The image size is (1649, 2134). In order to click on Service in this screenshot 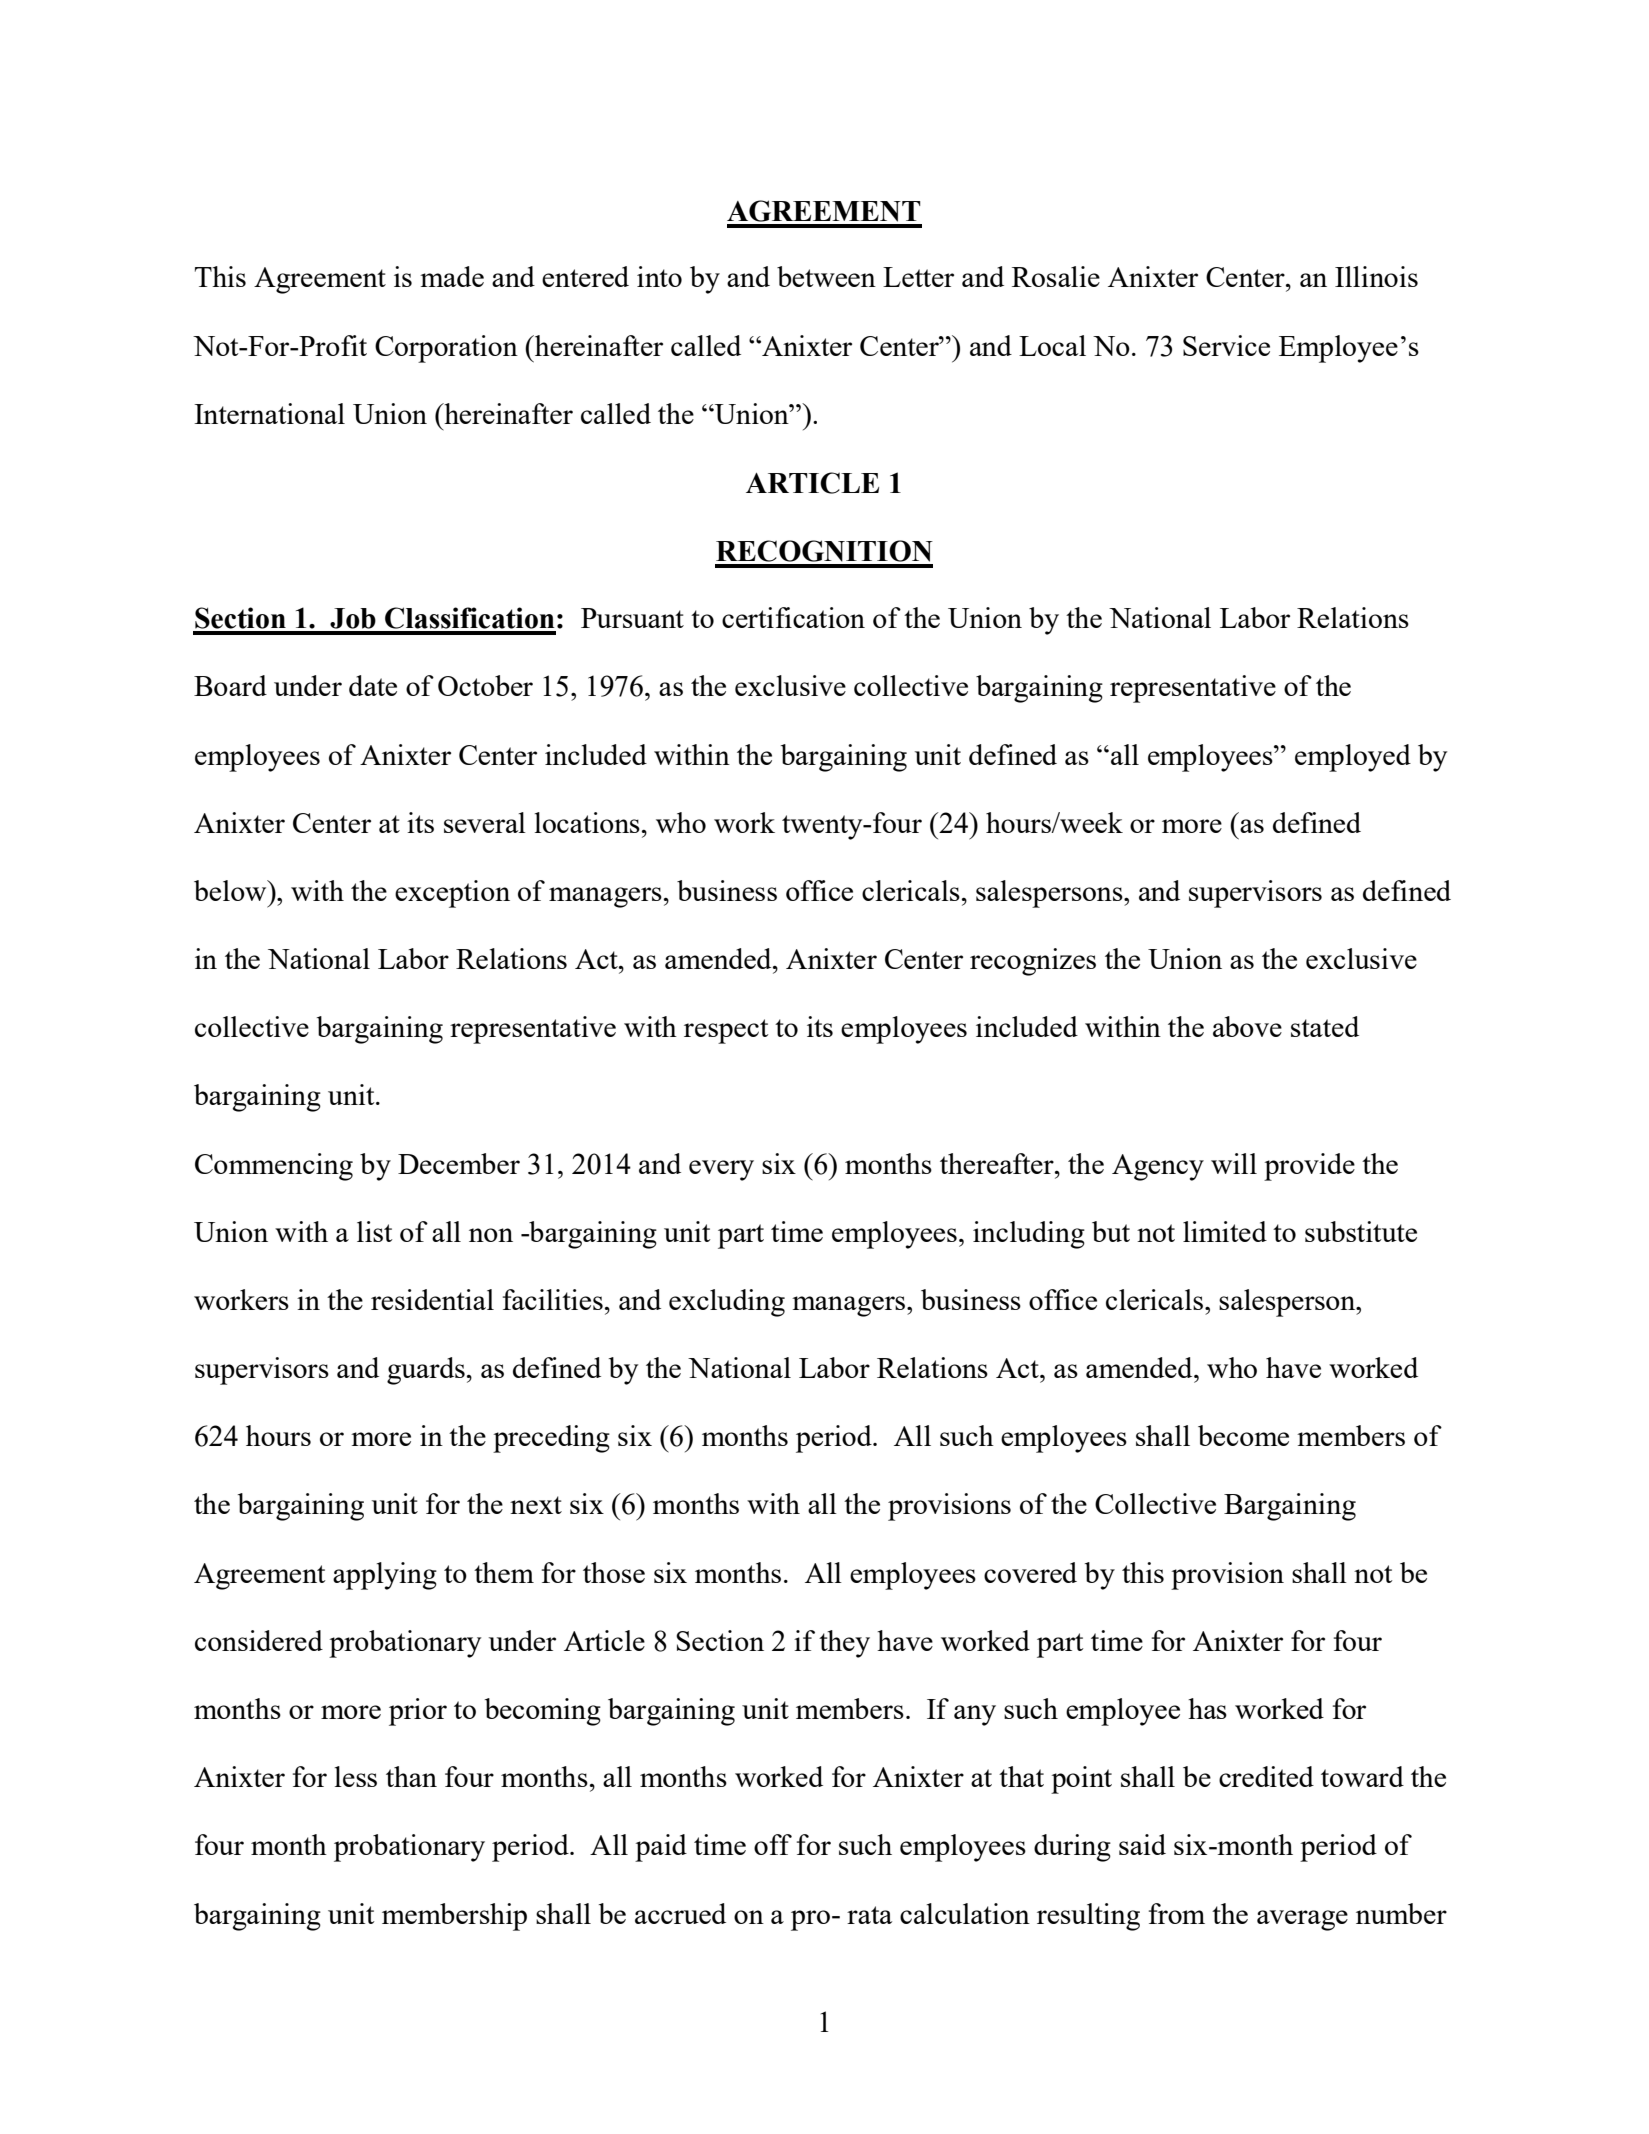, I will do `click(1226, 345)`.
